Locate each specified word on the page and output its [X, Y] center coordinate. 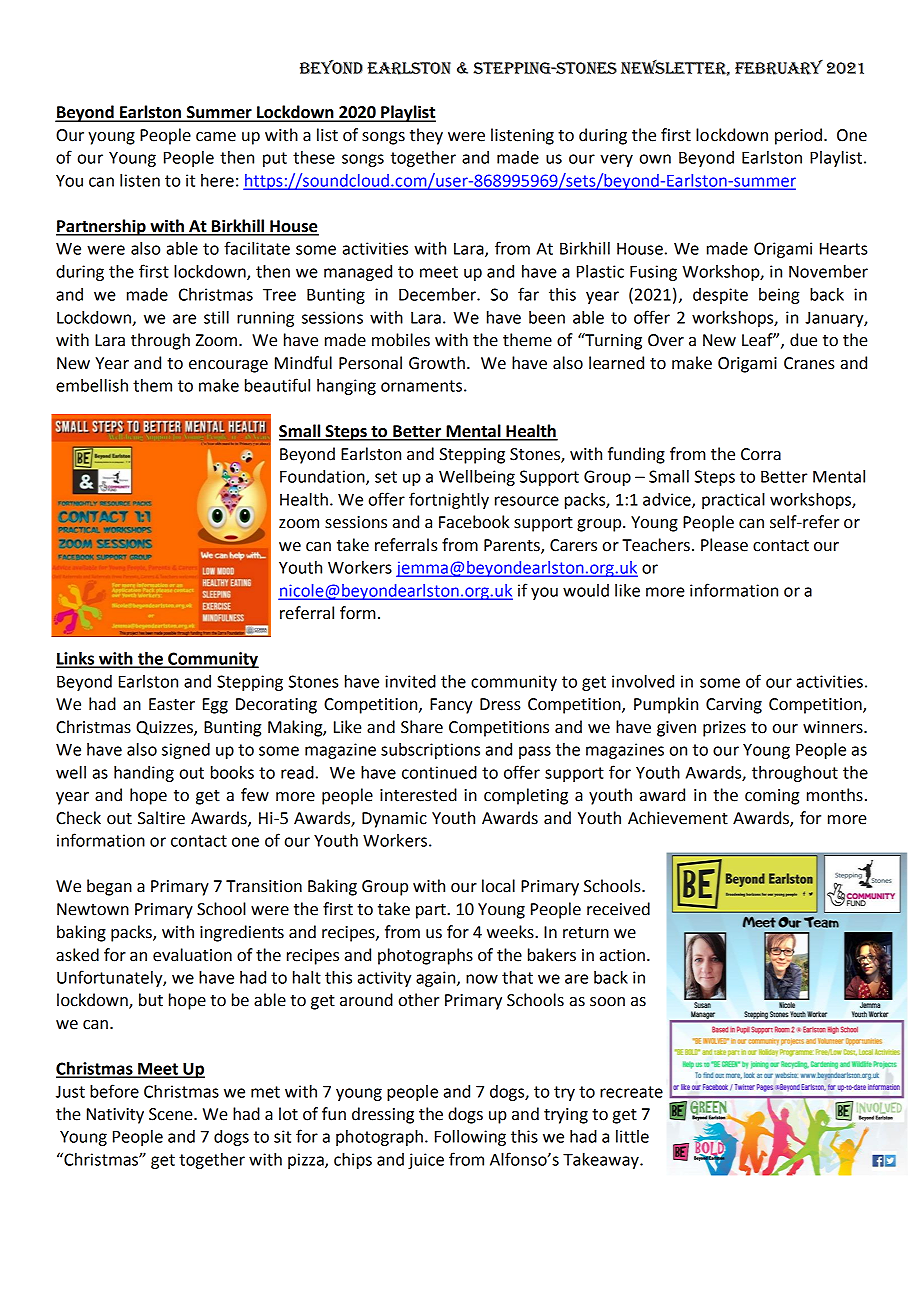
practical [733, 501]
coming [772, 797]
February [779, 67]
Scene [172, 1114]
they [426, 136]
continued [439, 772]
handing [144, 774]
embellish [92, 385]
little [632, 1136]
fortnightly [449, 500]
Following [470, 1138]
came [216, 137]
